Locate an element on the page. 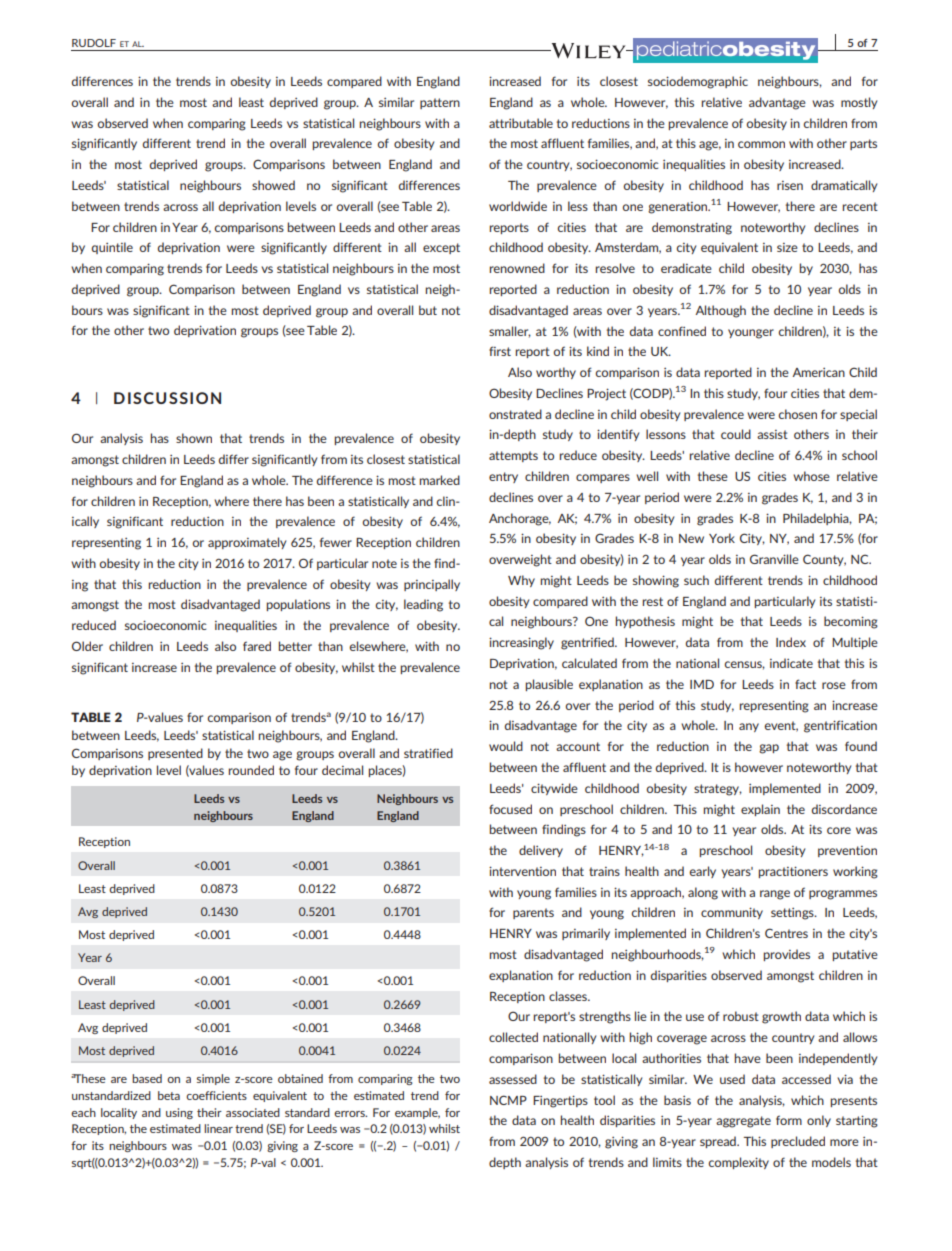  example is located at coordinates (417, 1113).
